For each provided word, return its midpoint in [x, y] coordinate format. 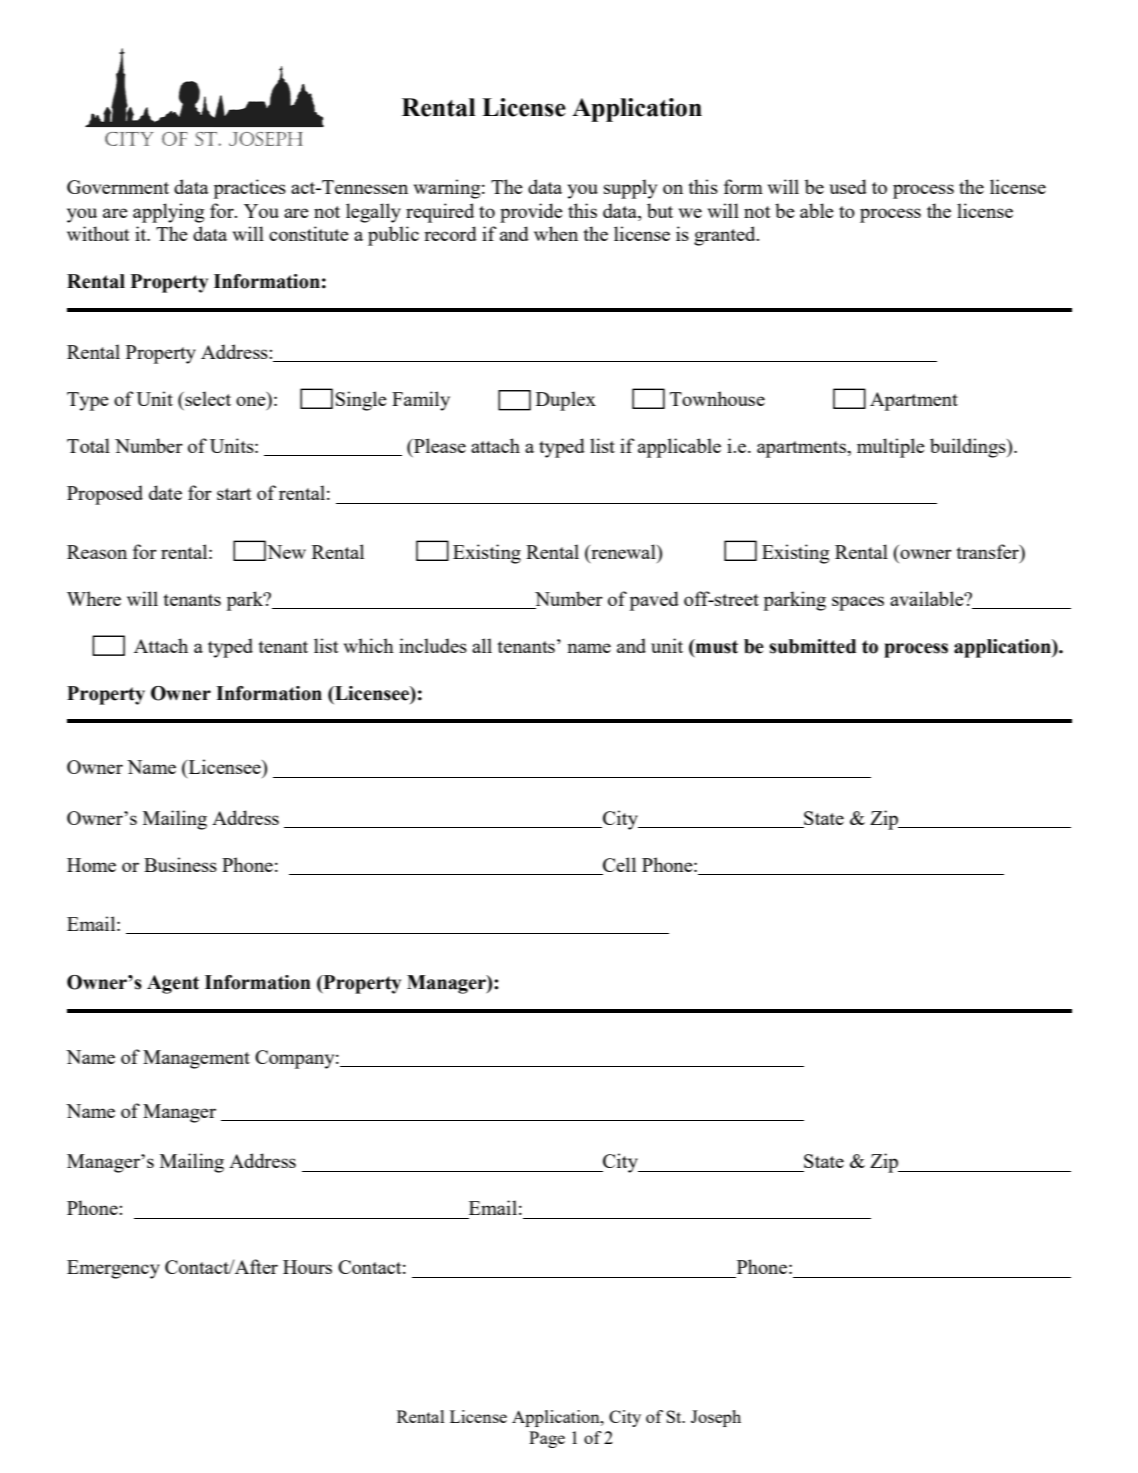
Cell [618, 866]
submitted [812, 646]
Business [180, 864]
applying [168, 213]
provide [531, 213]
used [848, 186]
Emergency [113, 1269]
